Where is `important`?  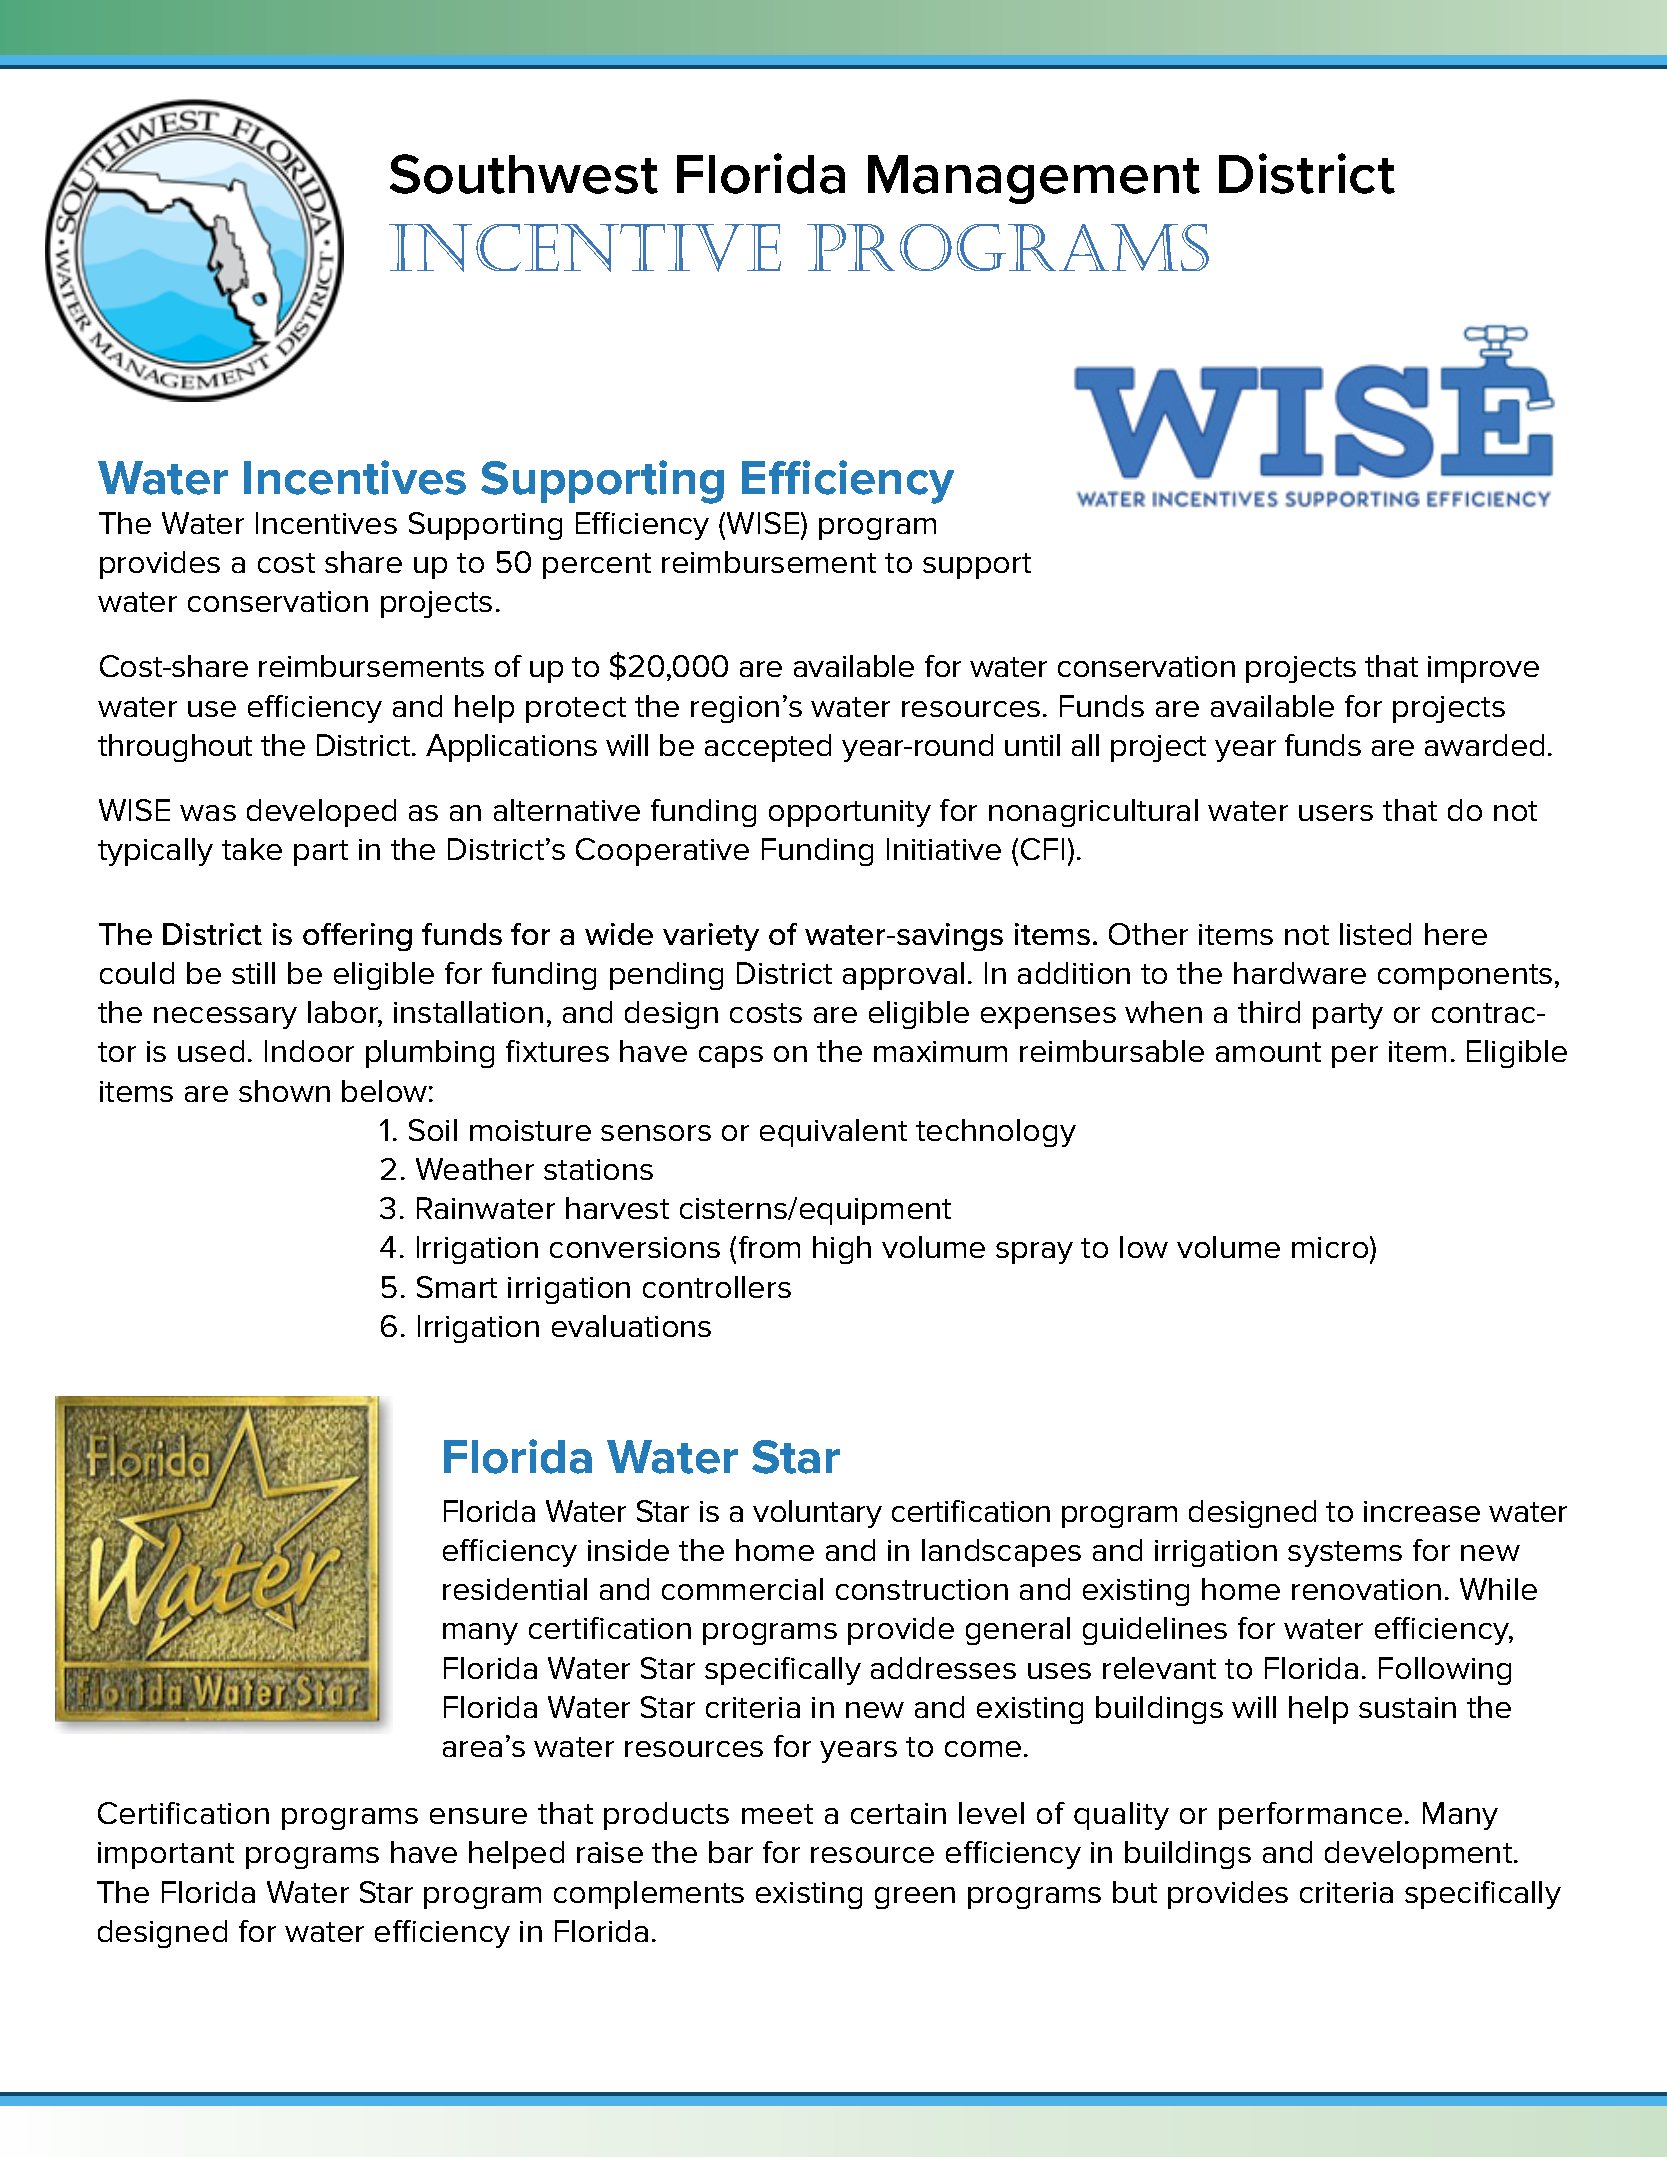 important is located at coordinates (166, 1855).
